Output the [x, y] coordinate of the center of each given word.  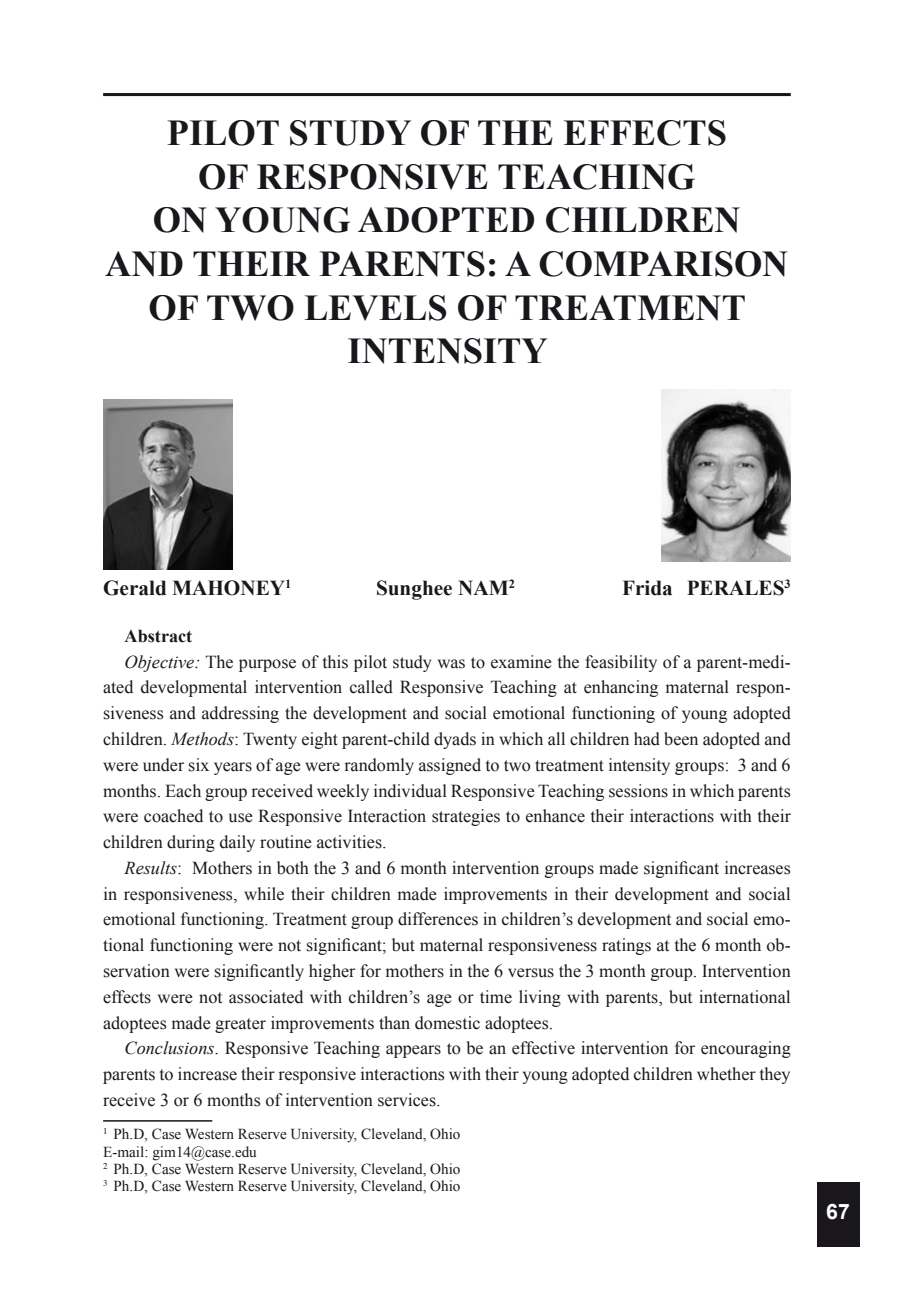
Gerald [134, 588]
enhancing [621, 688]
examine [521, 662]
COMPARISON [663, 264]
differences [438, 919]
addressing [240, 714]
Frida [647, 588]
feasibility [621, 663]
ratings [626, 946]
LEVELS [375, 308]
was [451, 664]
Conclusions [171, 1048]
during [191, 843]
